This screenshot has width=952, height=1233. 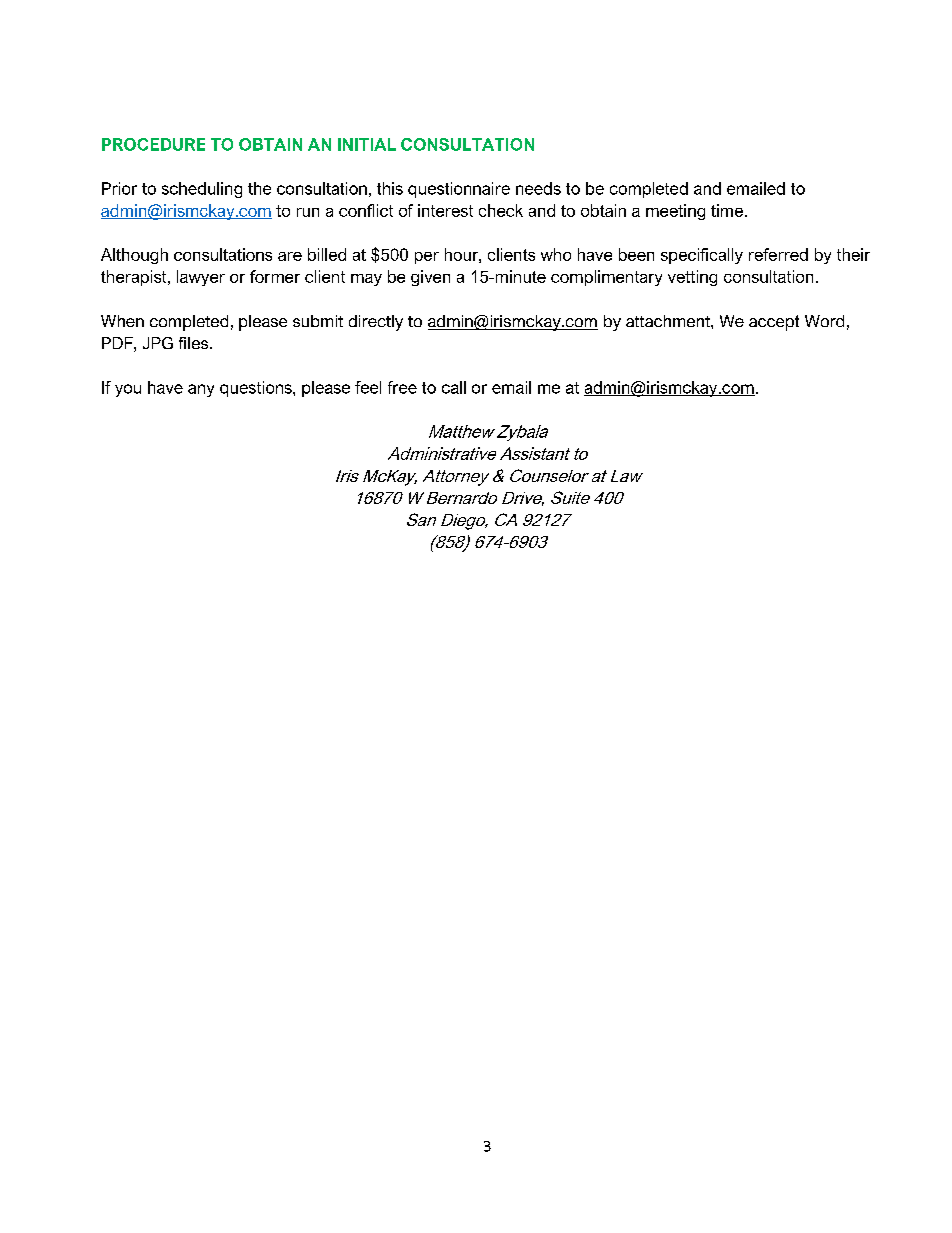 I want to click on needs, so click(x=538, y=188).
